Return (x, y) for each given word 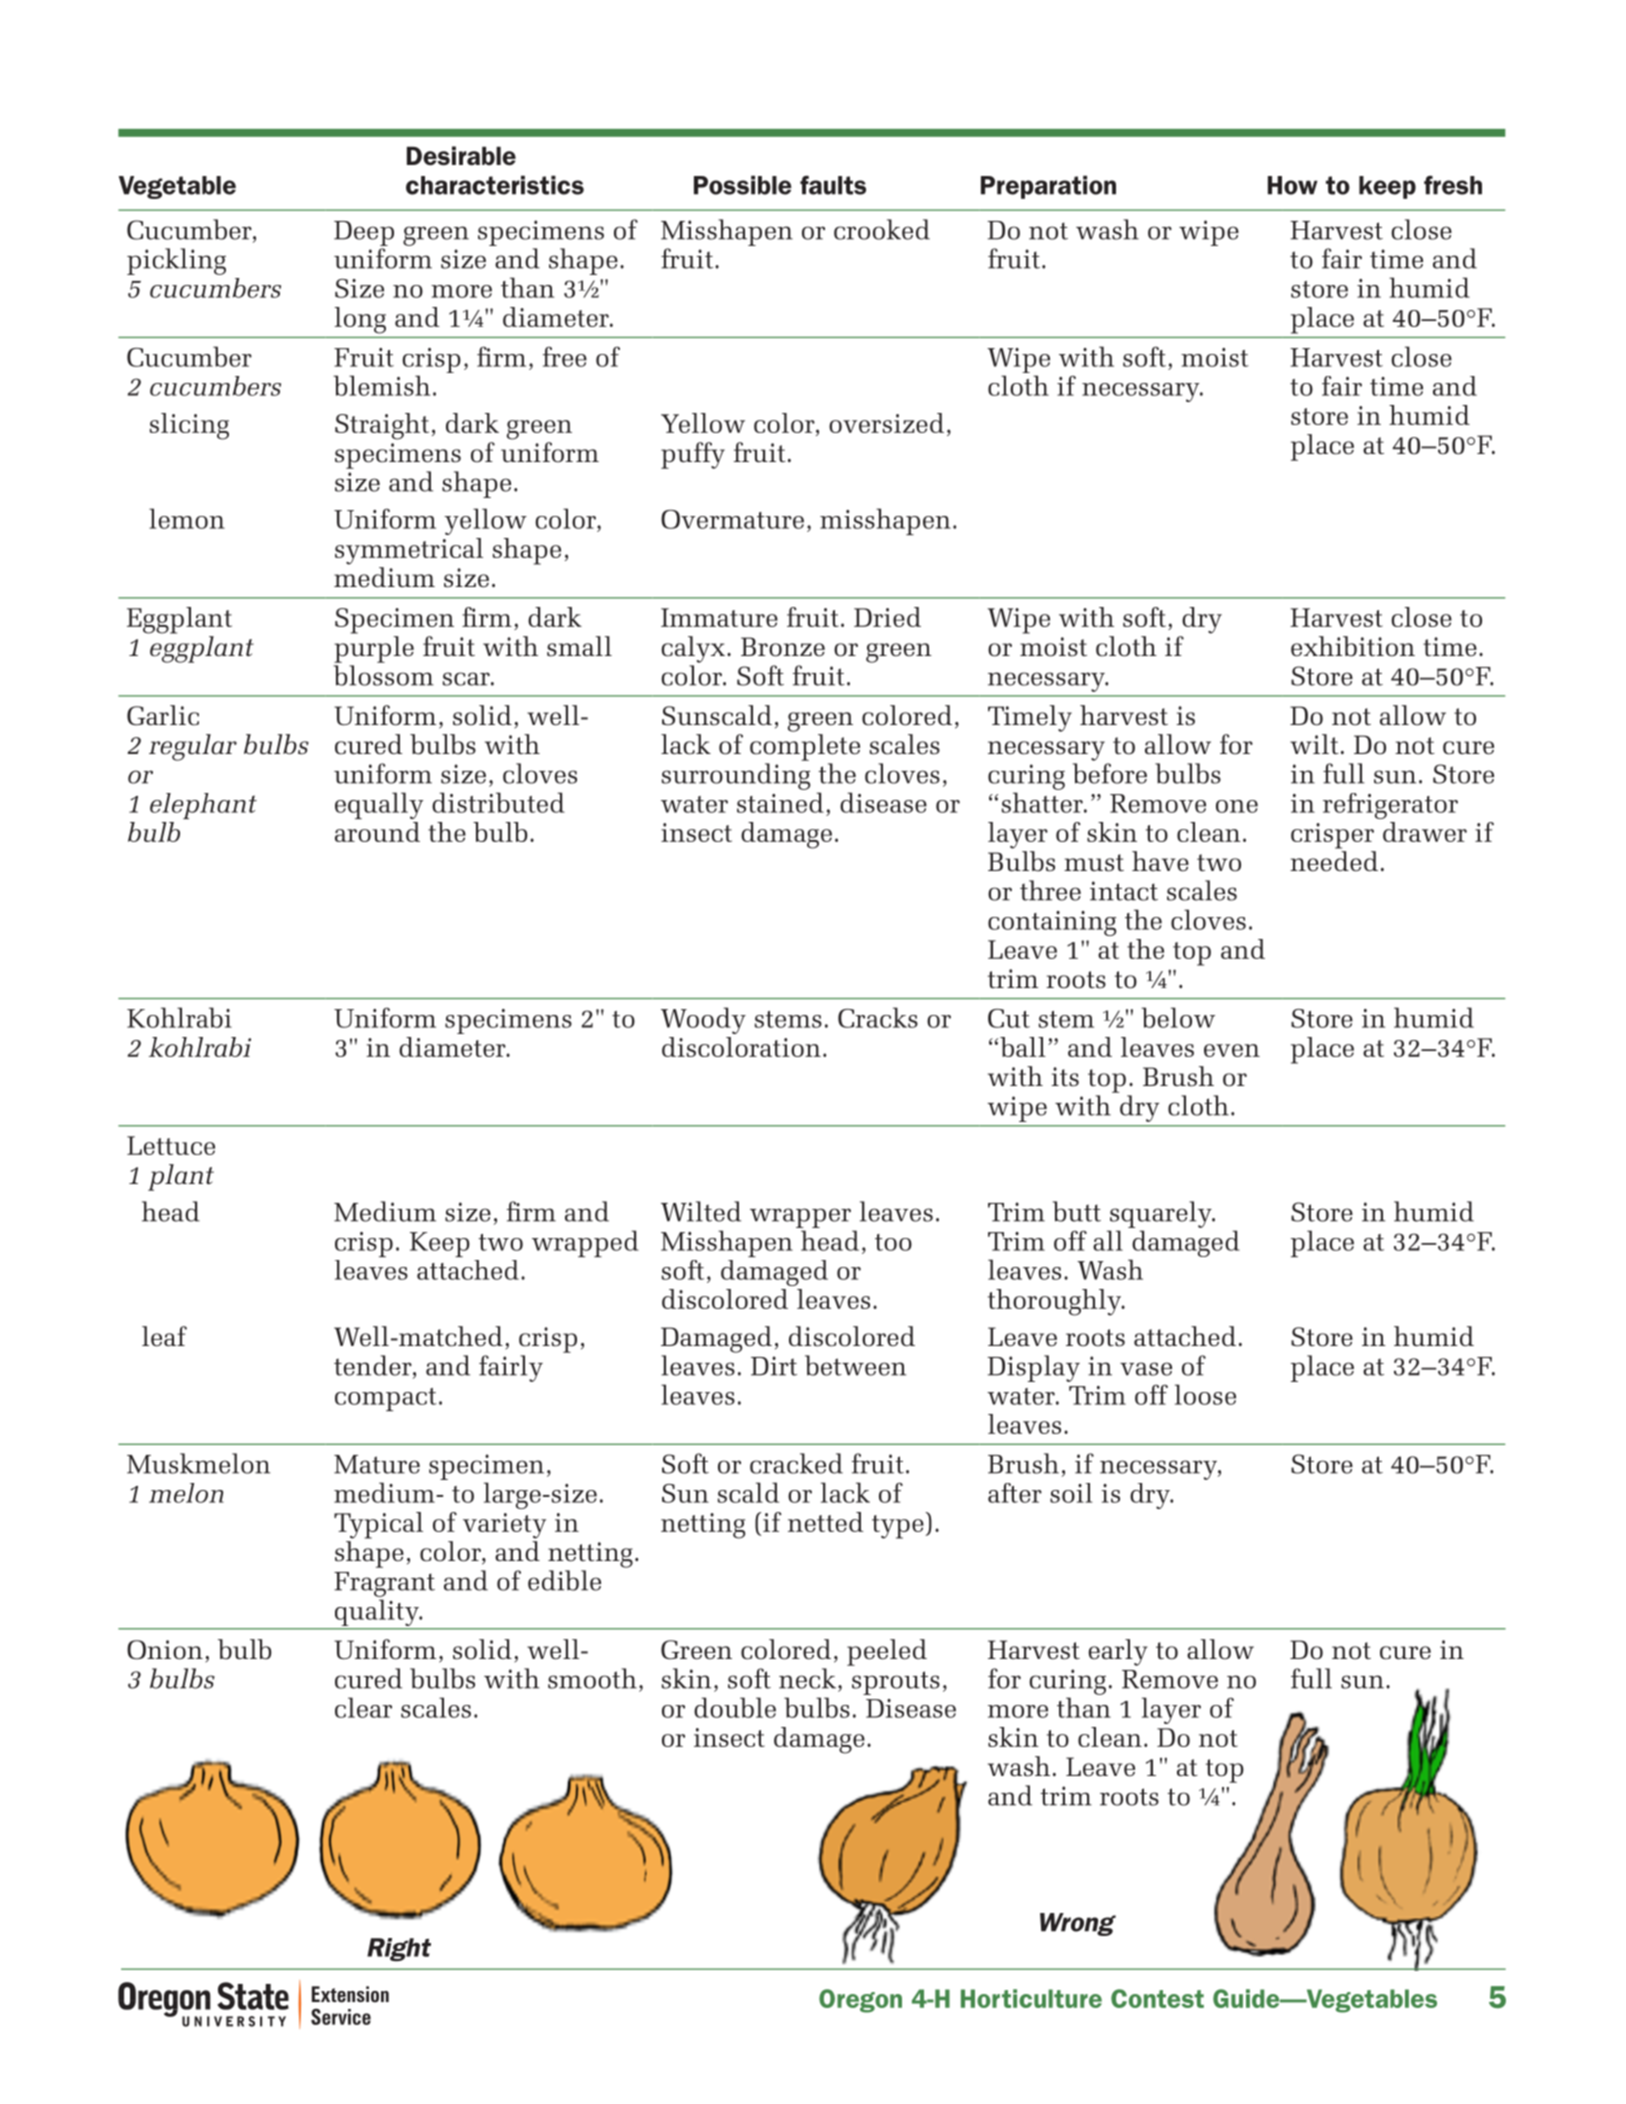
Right (399, 1950)
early (1118, 1652)
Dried (887, 617)
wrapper (800, 1218)
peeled (887, 1652)
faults (833, 185)
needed (1334, 861)
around (377, 832)
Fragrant (384, 1584)
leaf (164, 1336)
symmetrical (409, 551)
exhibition (1353, 646)
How (1293, 185)
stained (780, 802)
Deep (364, 233)
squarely (1162, 1214)
